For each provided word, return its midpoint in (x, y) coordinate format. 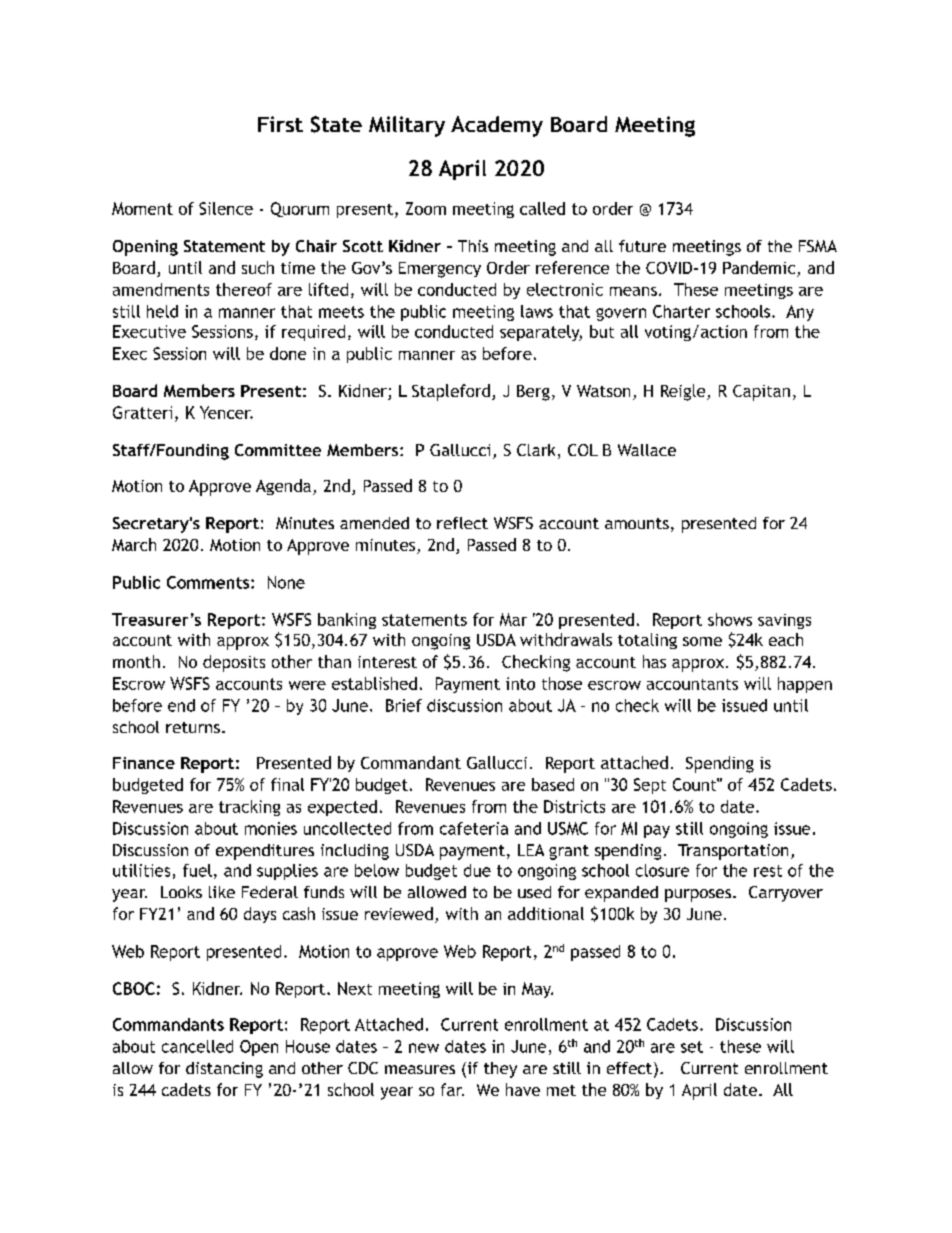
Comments (209, 582)
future (642, 246)
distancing (224, 1070)
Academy (497, 126)
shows (730, 619)
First (280, 124)
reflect (462, 523)
